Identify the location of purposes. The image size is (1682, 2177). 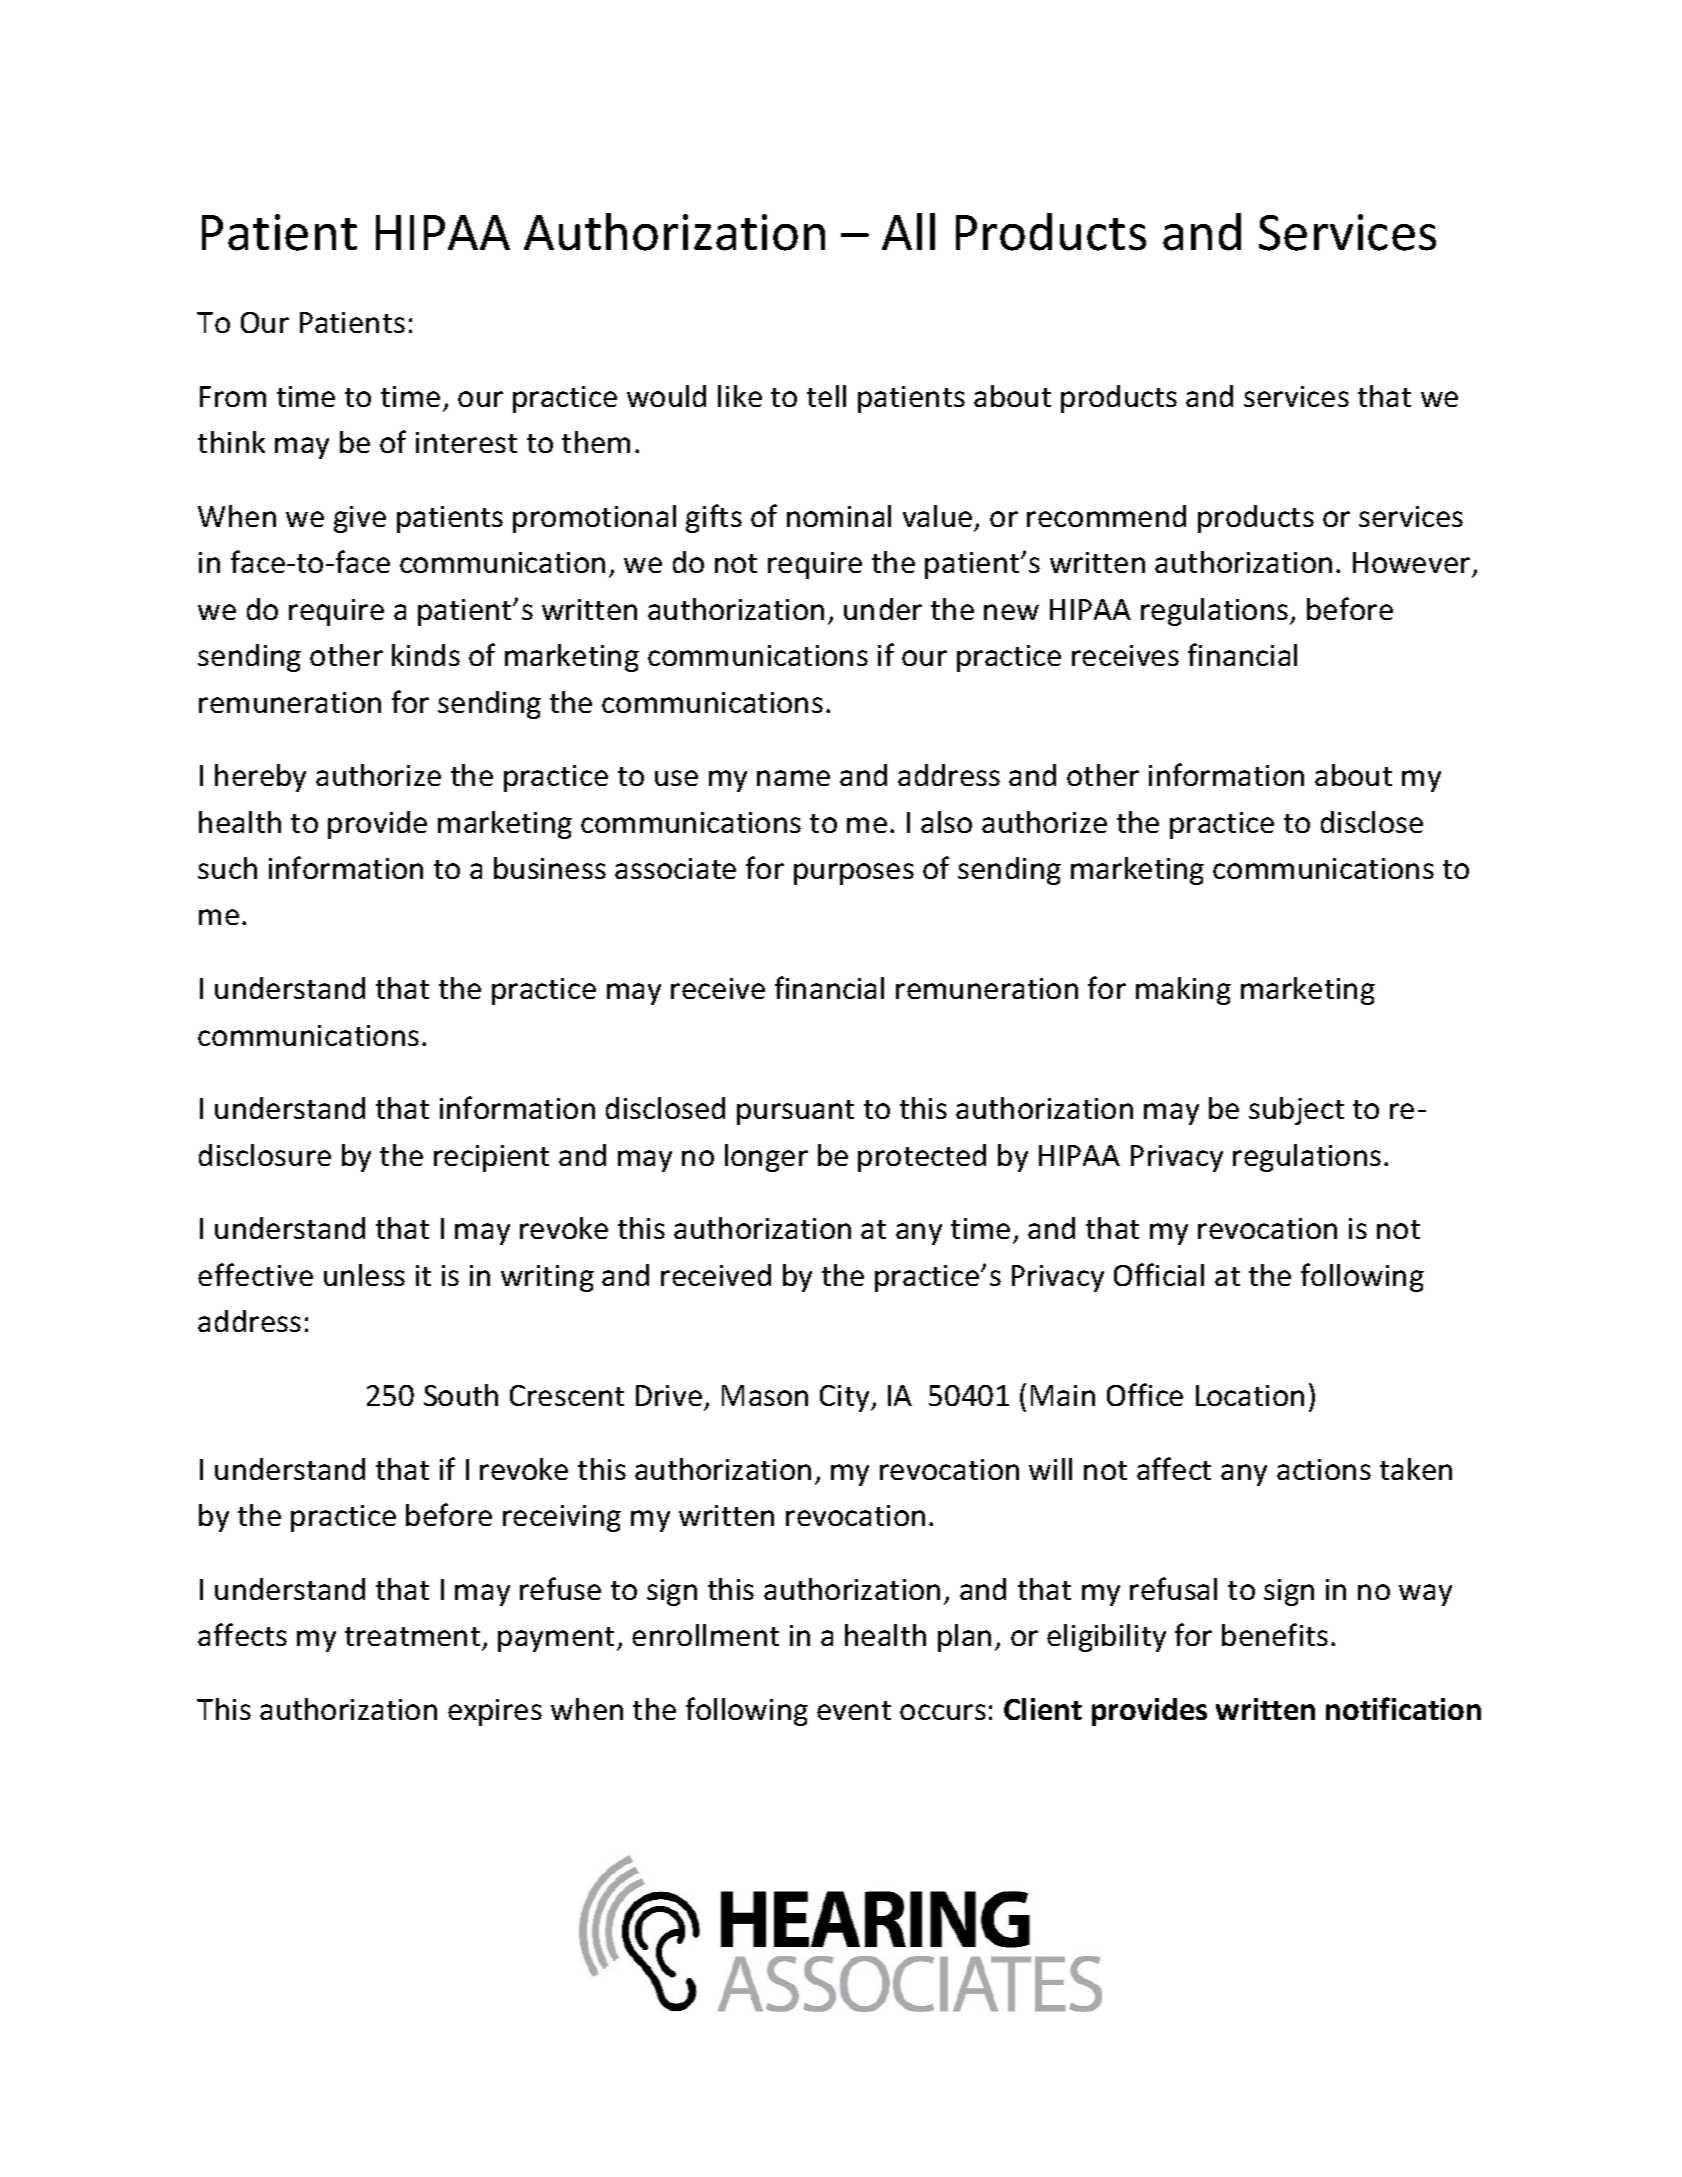
(854, 874).
